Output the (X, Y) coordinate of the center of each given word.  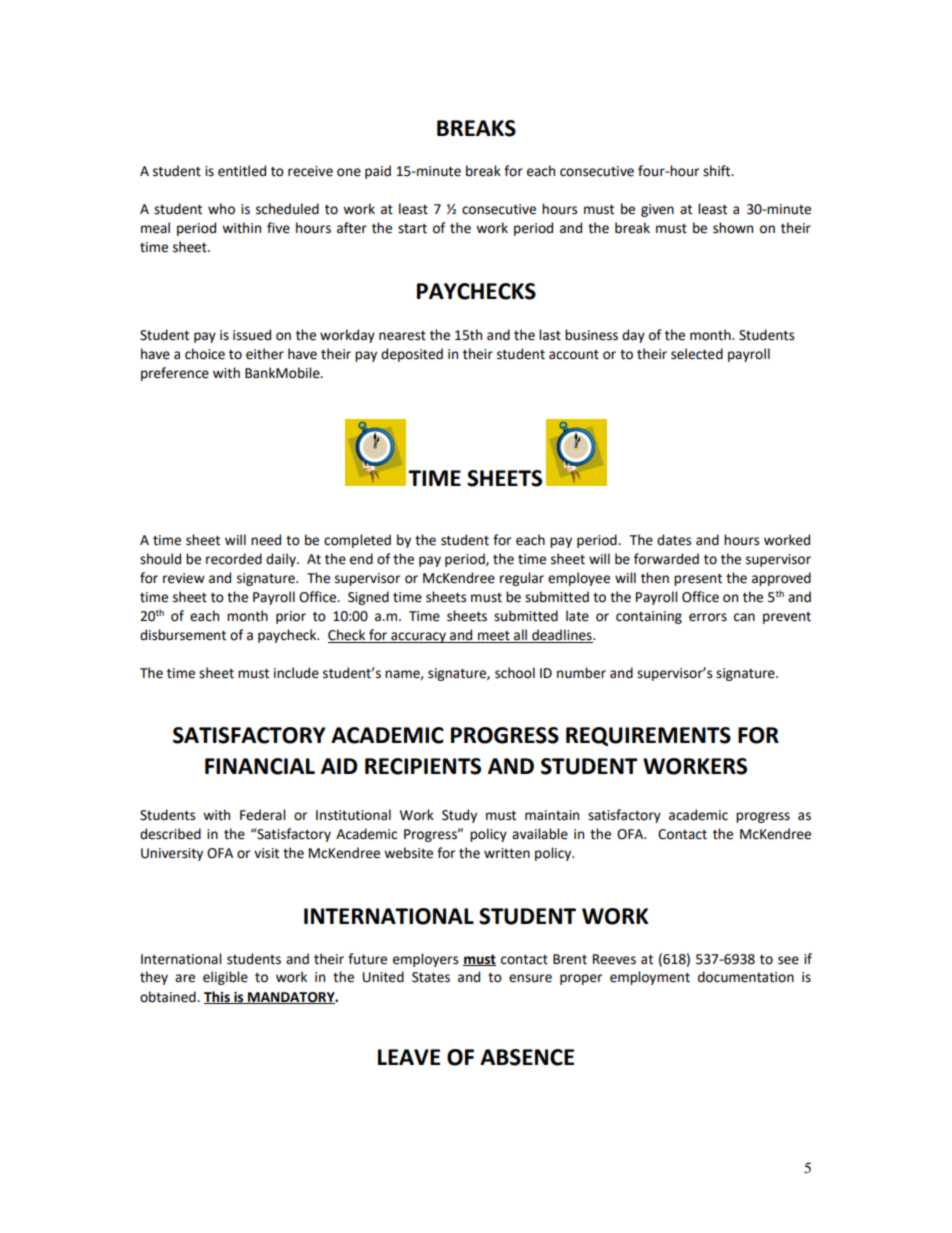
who (221, 209)
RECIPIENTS (423, 766)
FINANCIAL (260, 766)
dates (674, 540)
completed (357, 541)
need (266, 540)
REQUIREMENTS (648, 736)
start (412, 229)
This (218, 997)
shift (718, 171)
